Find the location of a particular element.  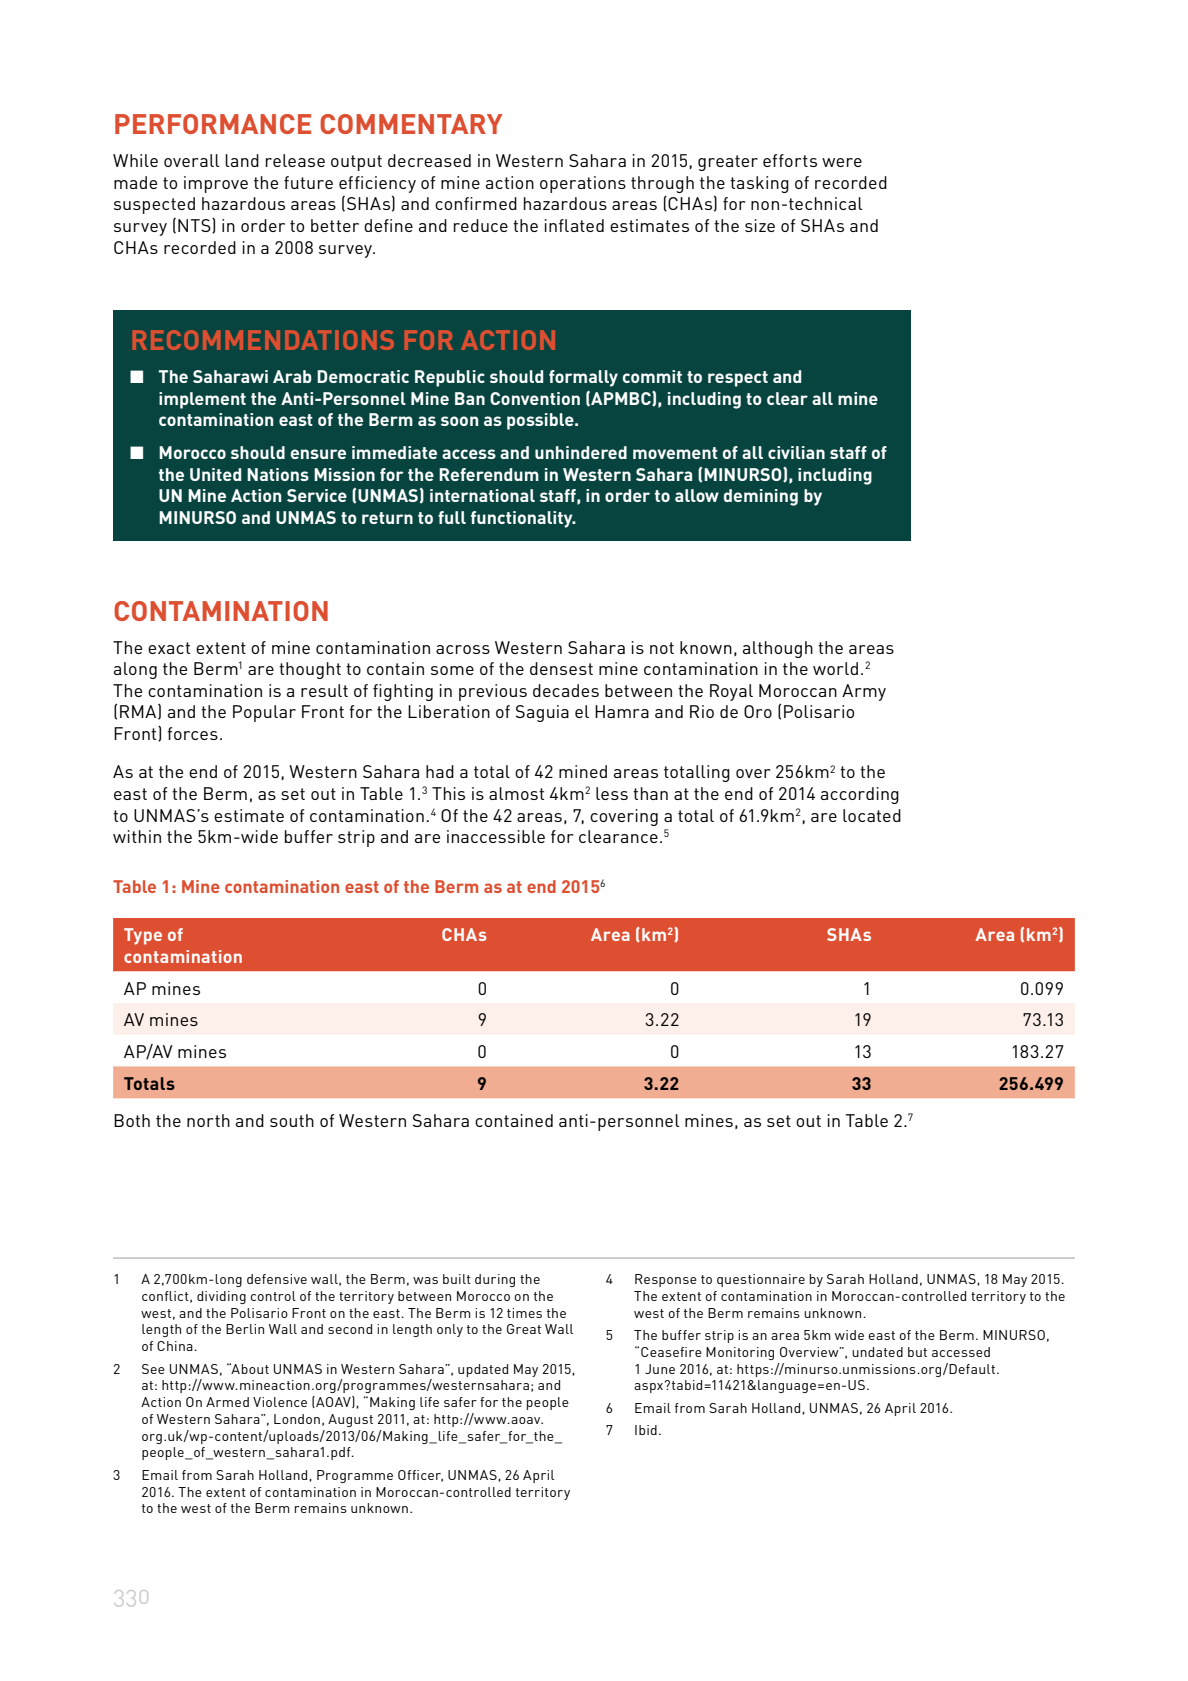

updated is located at coordinates (483, 1370).
